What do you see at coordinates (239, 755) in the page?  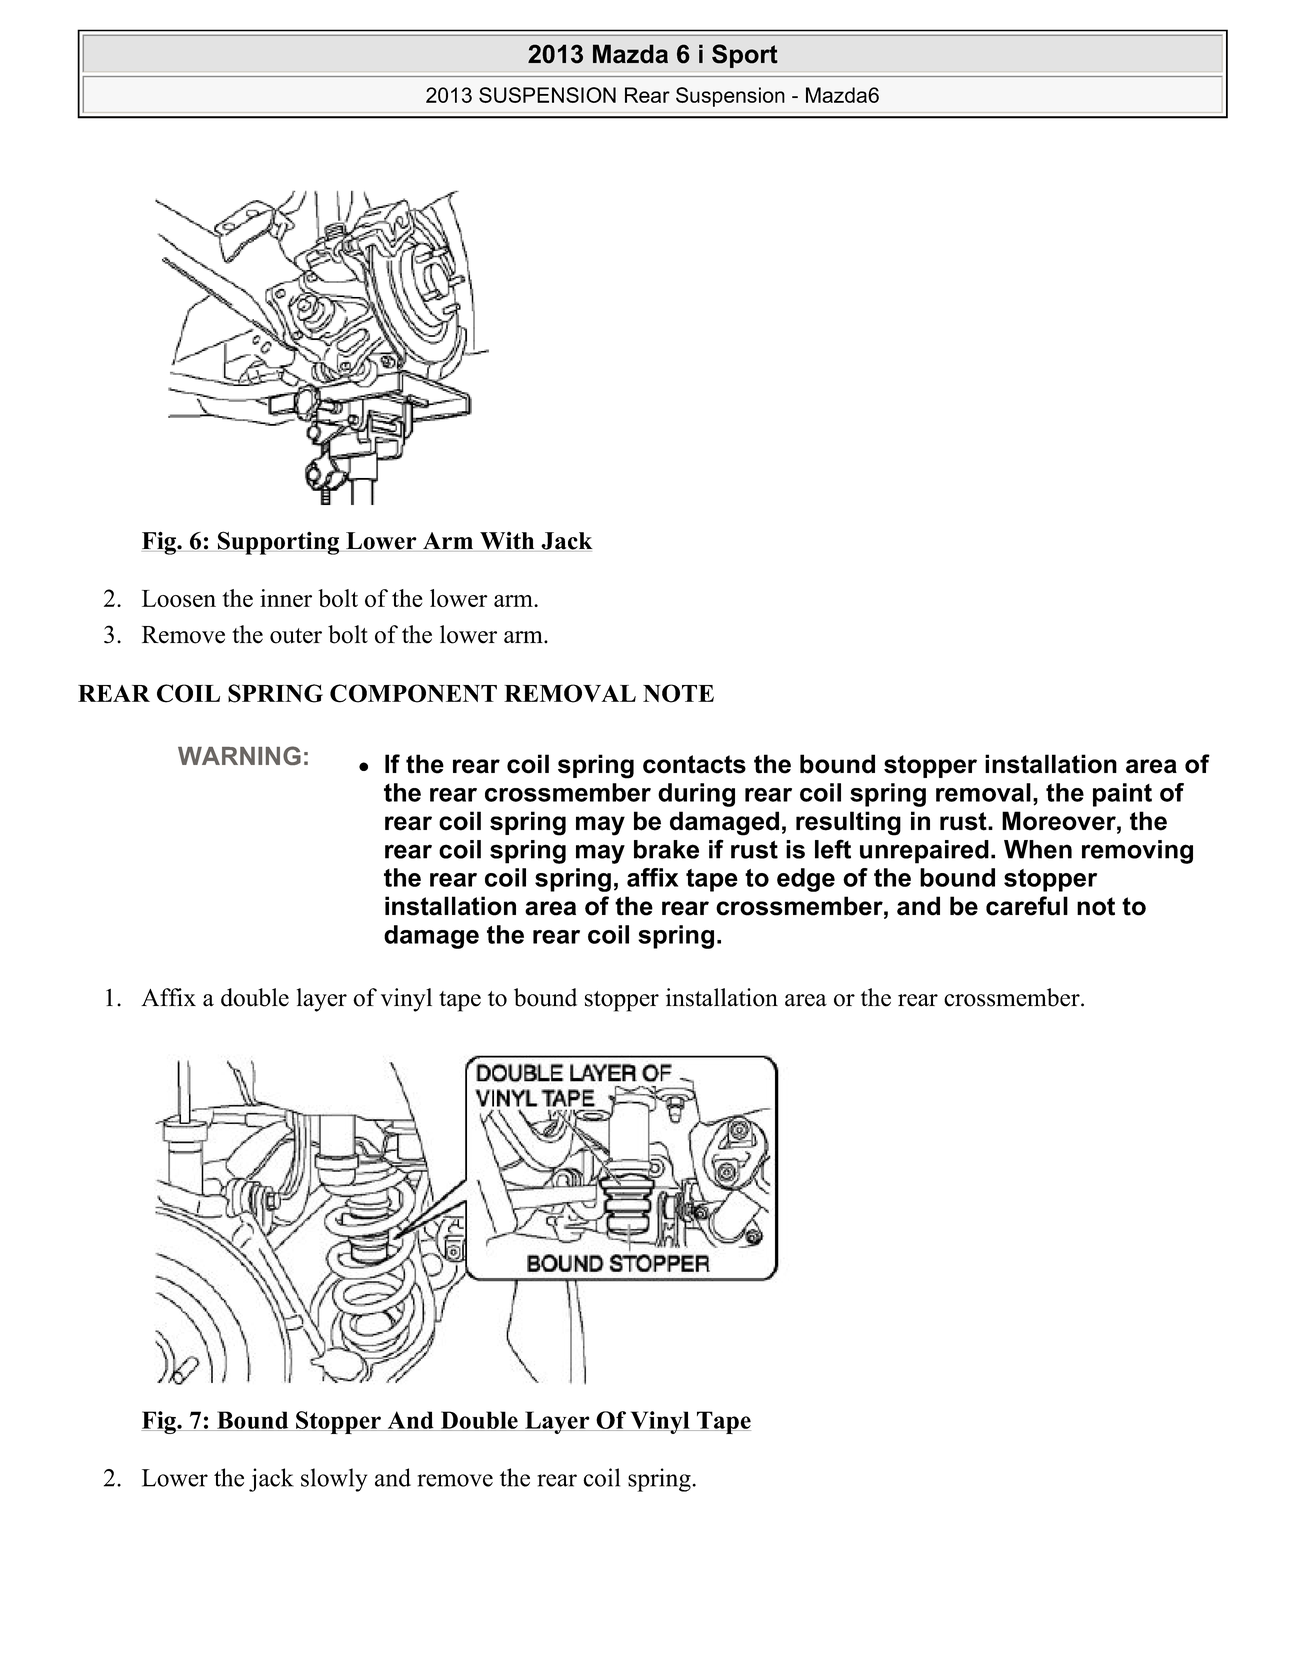 I see `WARNING` at bounding box center [239, 755].
